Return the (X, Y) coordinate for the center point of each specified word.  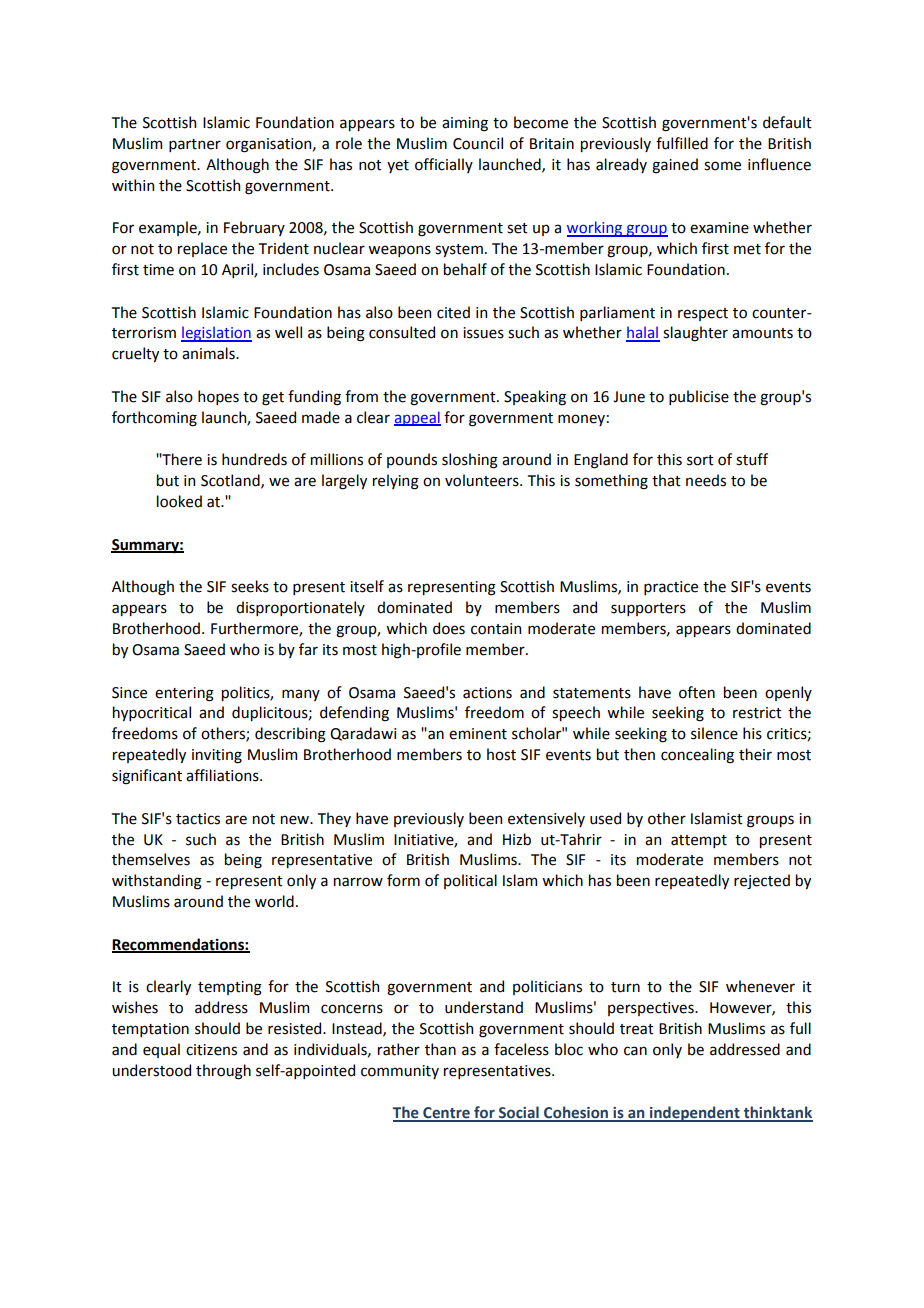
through (223, 1072)
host (501, 754)
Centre (446, 1114)
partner (195, 145)
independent (695, 1114)
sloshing (470, 461)
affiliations (223, 775)
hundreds (254, 459)
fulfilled (682, 143)
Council (478, 143)
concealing (697, 756)
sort (700, 460)
